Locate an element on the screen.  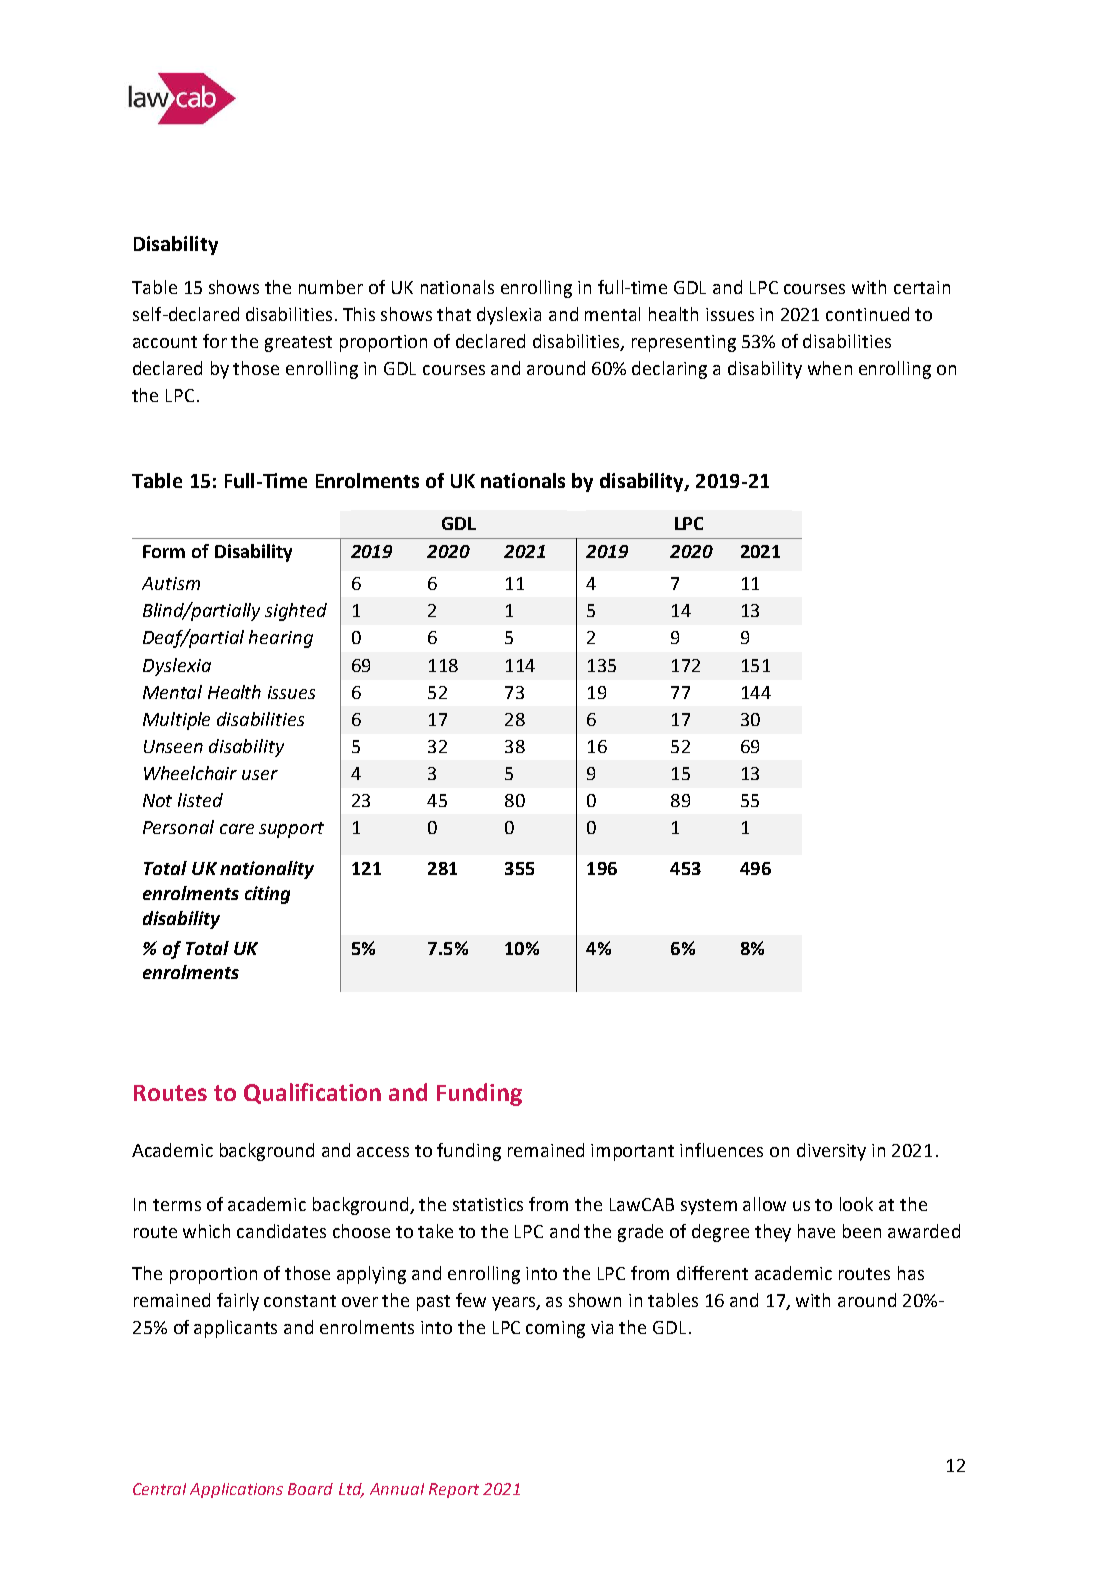
that is located at coordinates (454, 314).
